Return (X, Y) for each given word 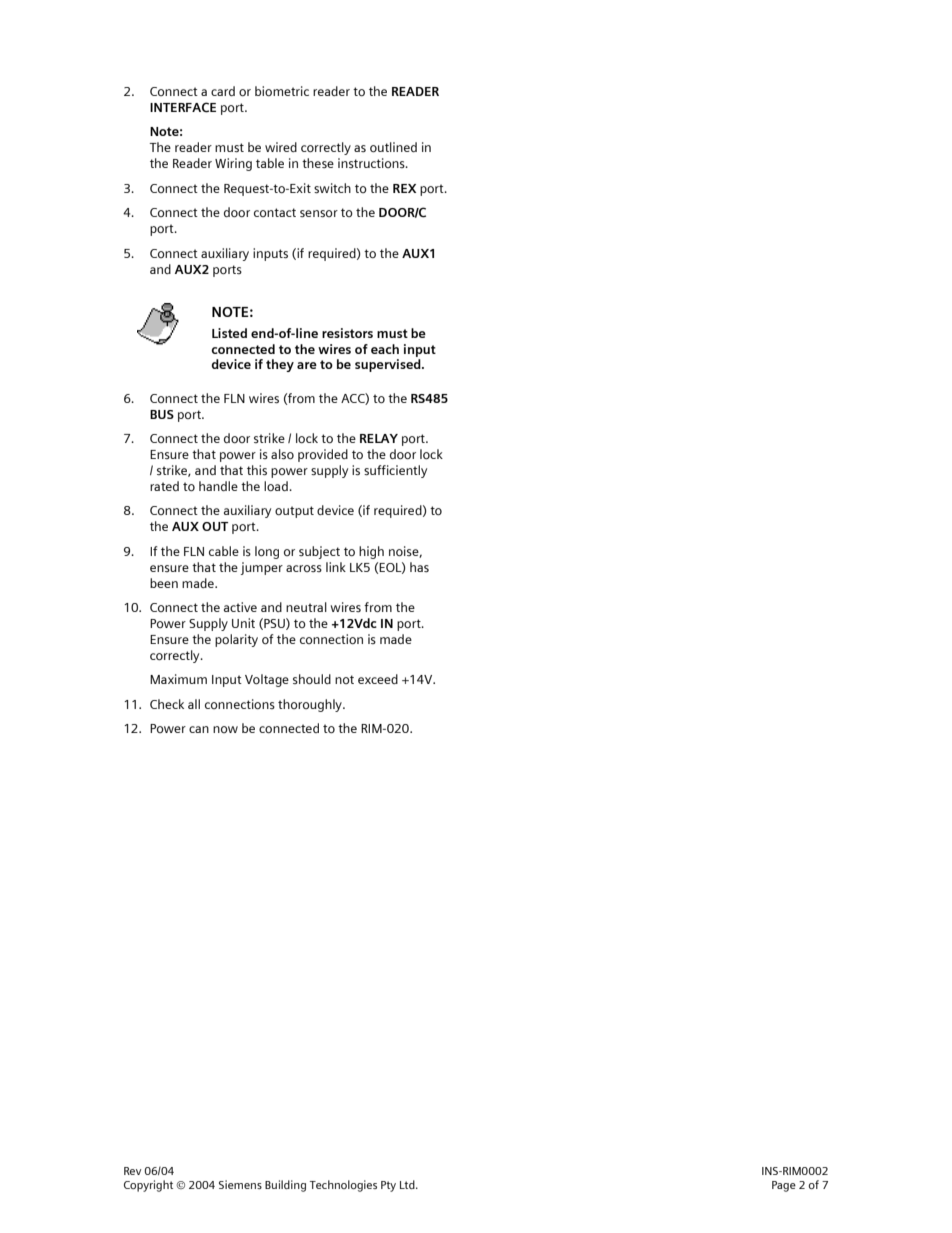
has (419, 567)
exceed (378, 679)
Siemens (240, 1184)
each (385, 349)
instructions (372, 163)
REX (404, 188)
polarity (236, 640)
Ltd (408, 1184)
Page (784, 1186)
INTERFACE (183, 107)
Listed (229, 333)
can (199, 729)
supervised (389, 365)
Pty (388, 1186)
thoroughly (311, 705)
